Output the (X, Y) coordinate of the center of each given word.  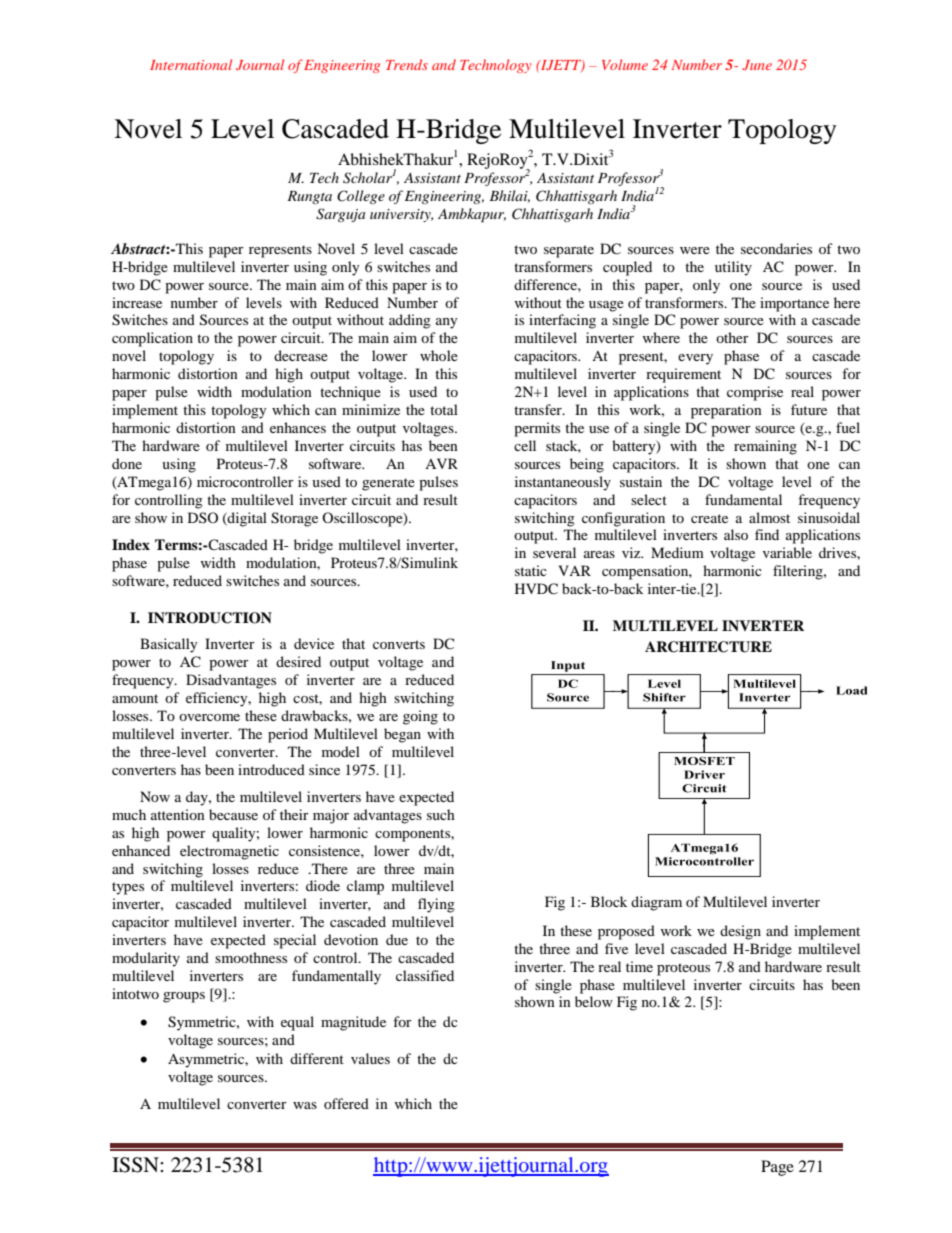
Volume (625, 64)
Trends (407, 64)
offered (346, 1103)
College (361, 197)
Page (777, 1168)
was (305, 1105)
